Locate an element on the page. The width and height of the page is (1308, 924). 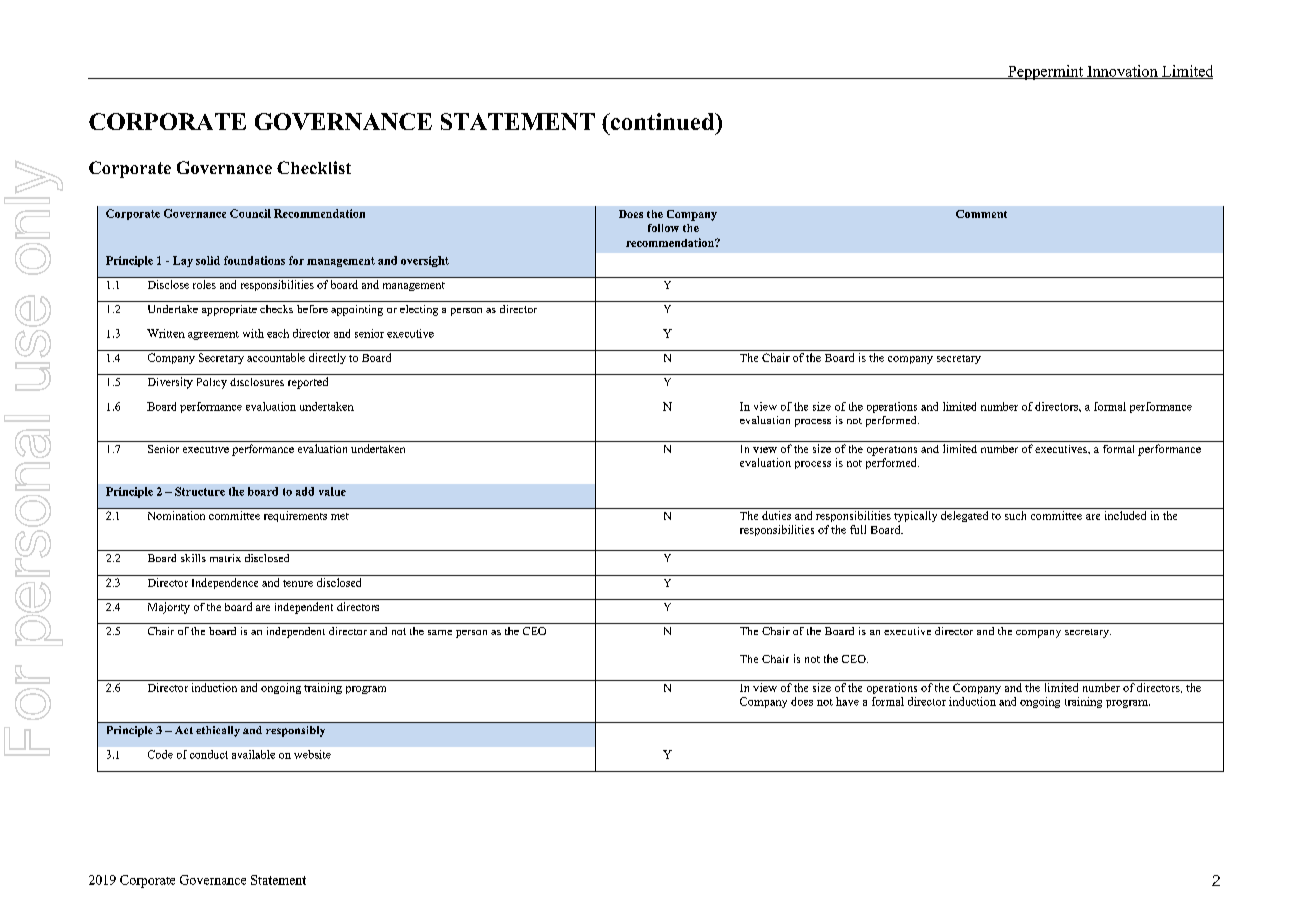
Checklist is located at coordinates (314, 167).
